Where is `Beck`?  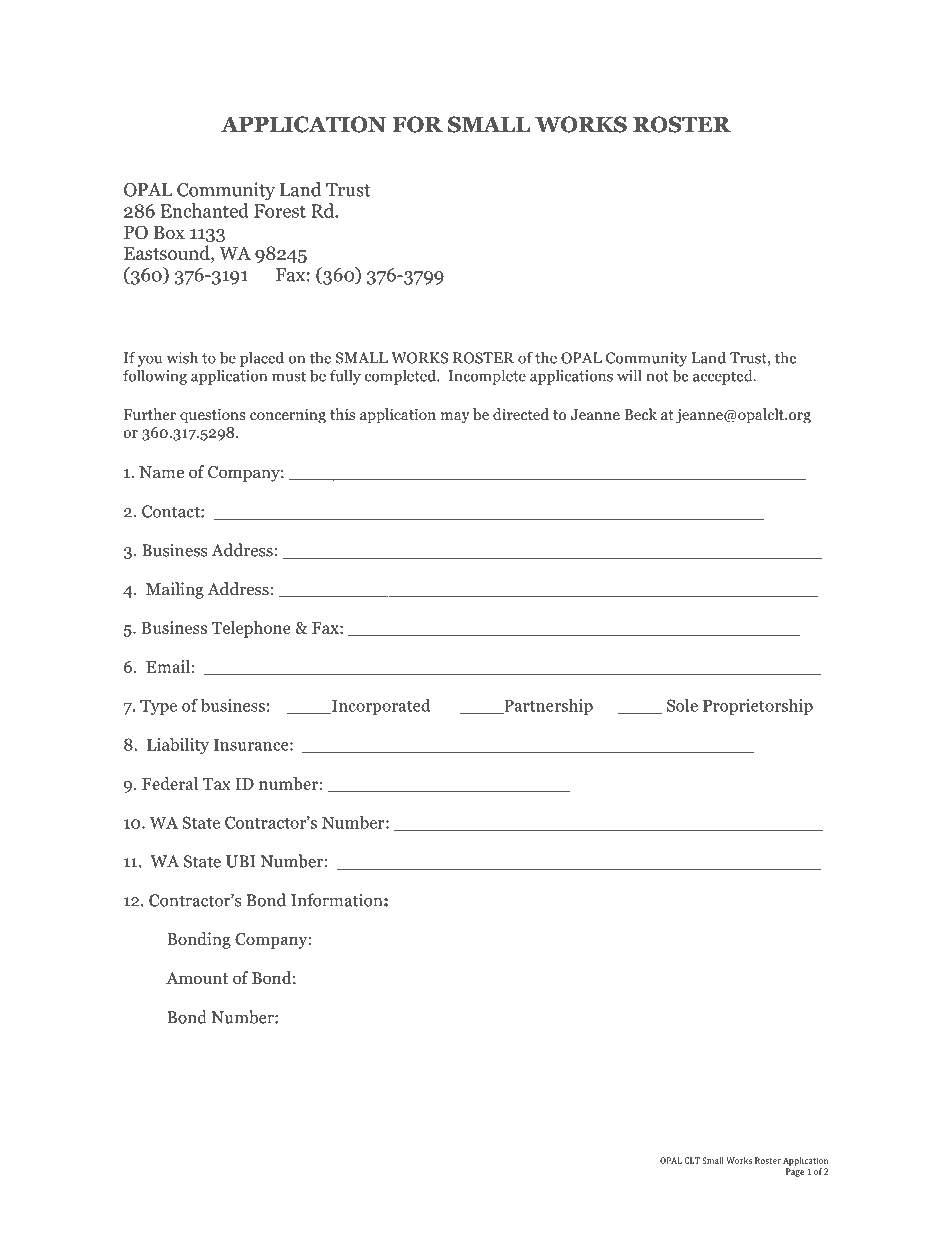 Beck is located at coordinates (640, 414).
